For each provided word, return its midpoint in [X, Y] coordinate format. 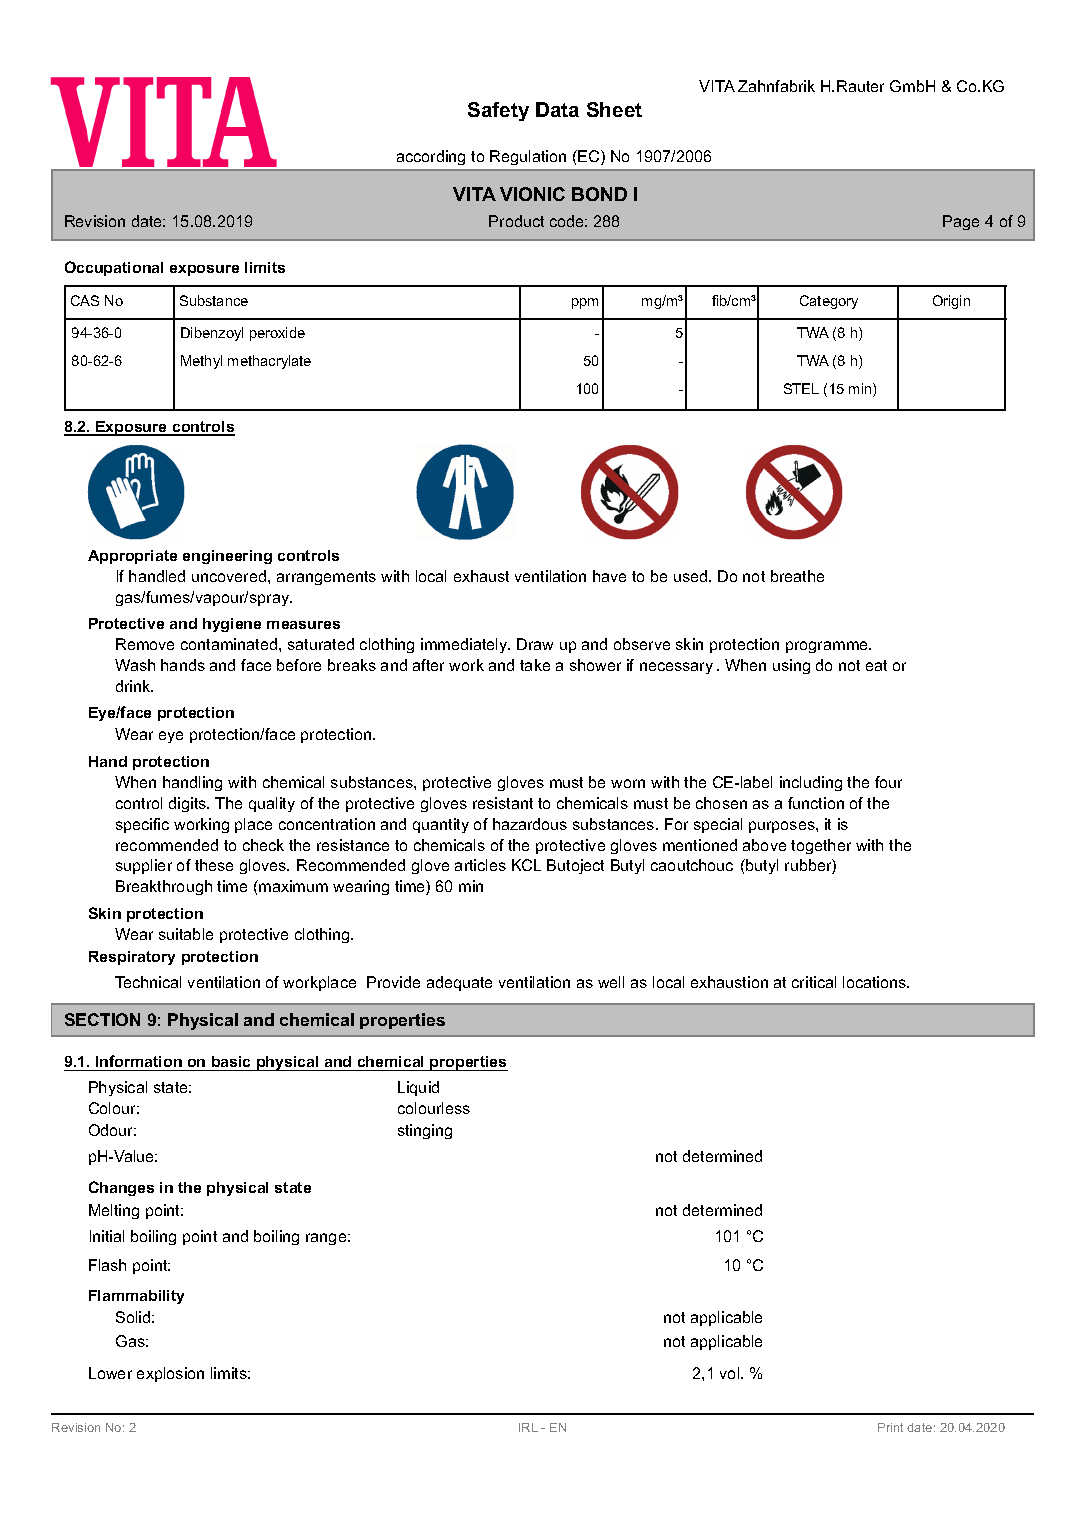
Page [961, 222]
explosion [170, 1374]
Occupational [114, 268]
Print [890, 1427]
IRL [528, 1427]
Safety [498, 111]
